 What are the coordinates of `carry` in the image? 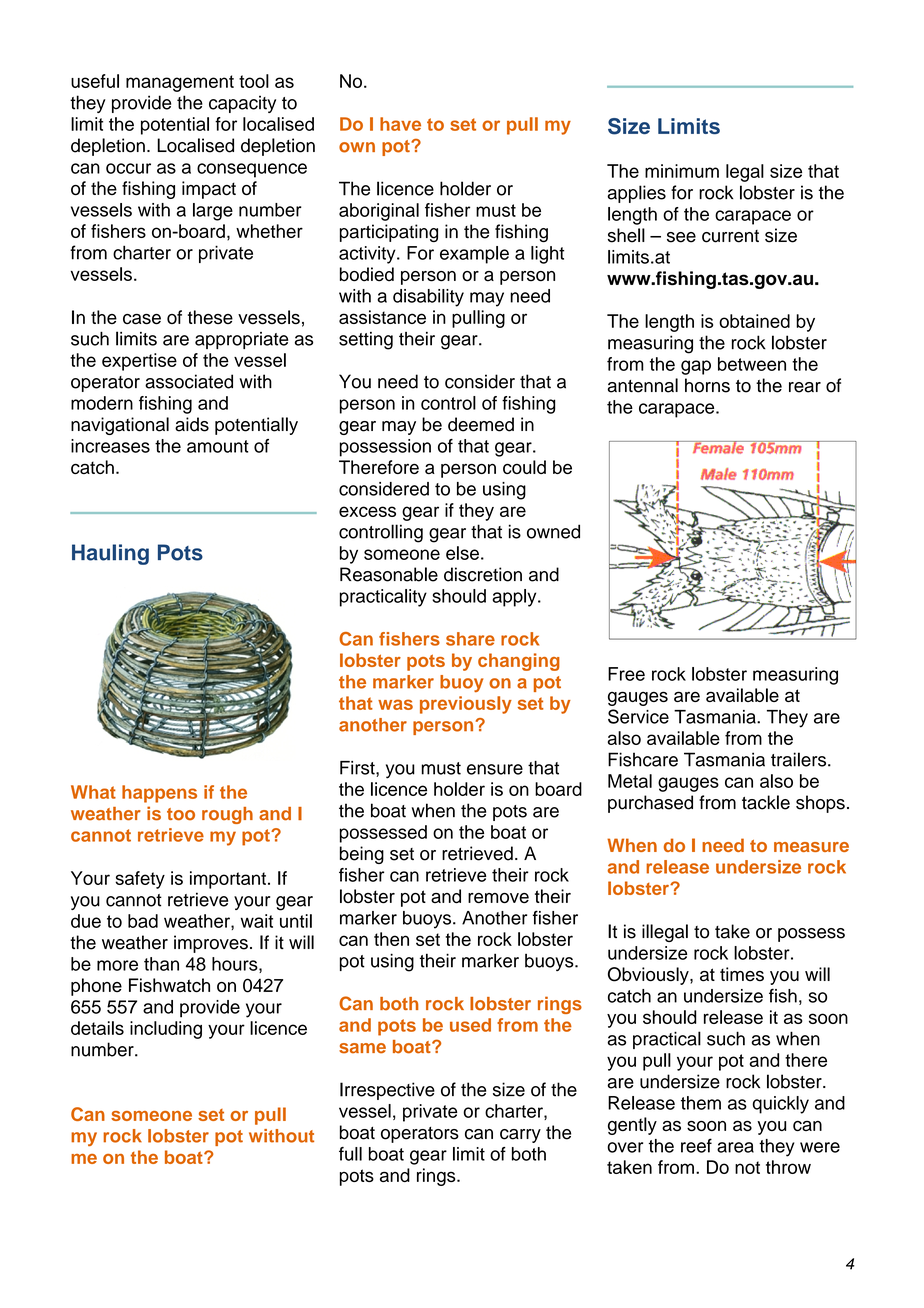 It's located at (520, 1136).
